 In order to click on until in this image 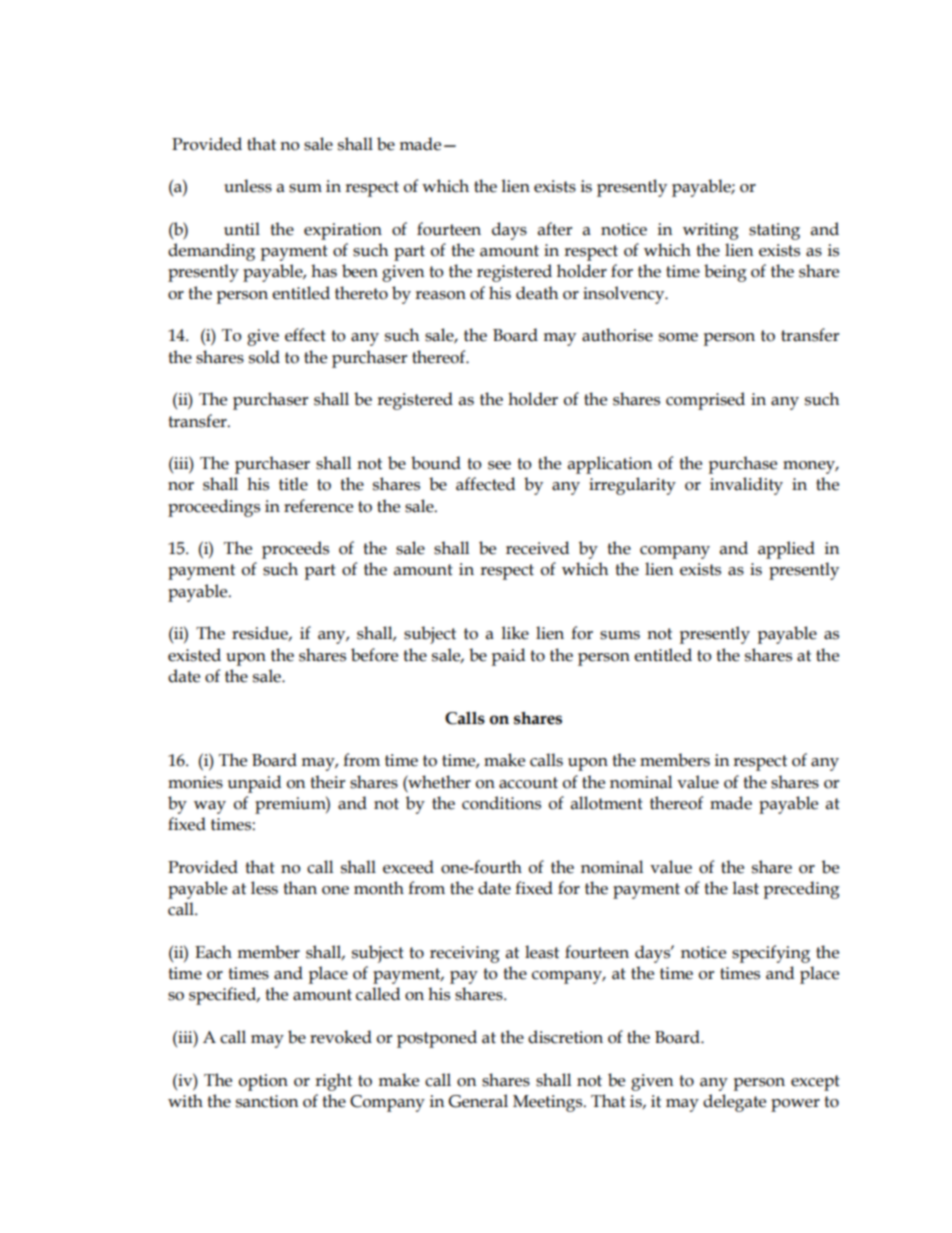, I will do `click(242, 229)`.
